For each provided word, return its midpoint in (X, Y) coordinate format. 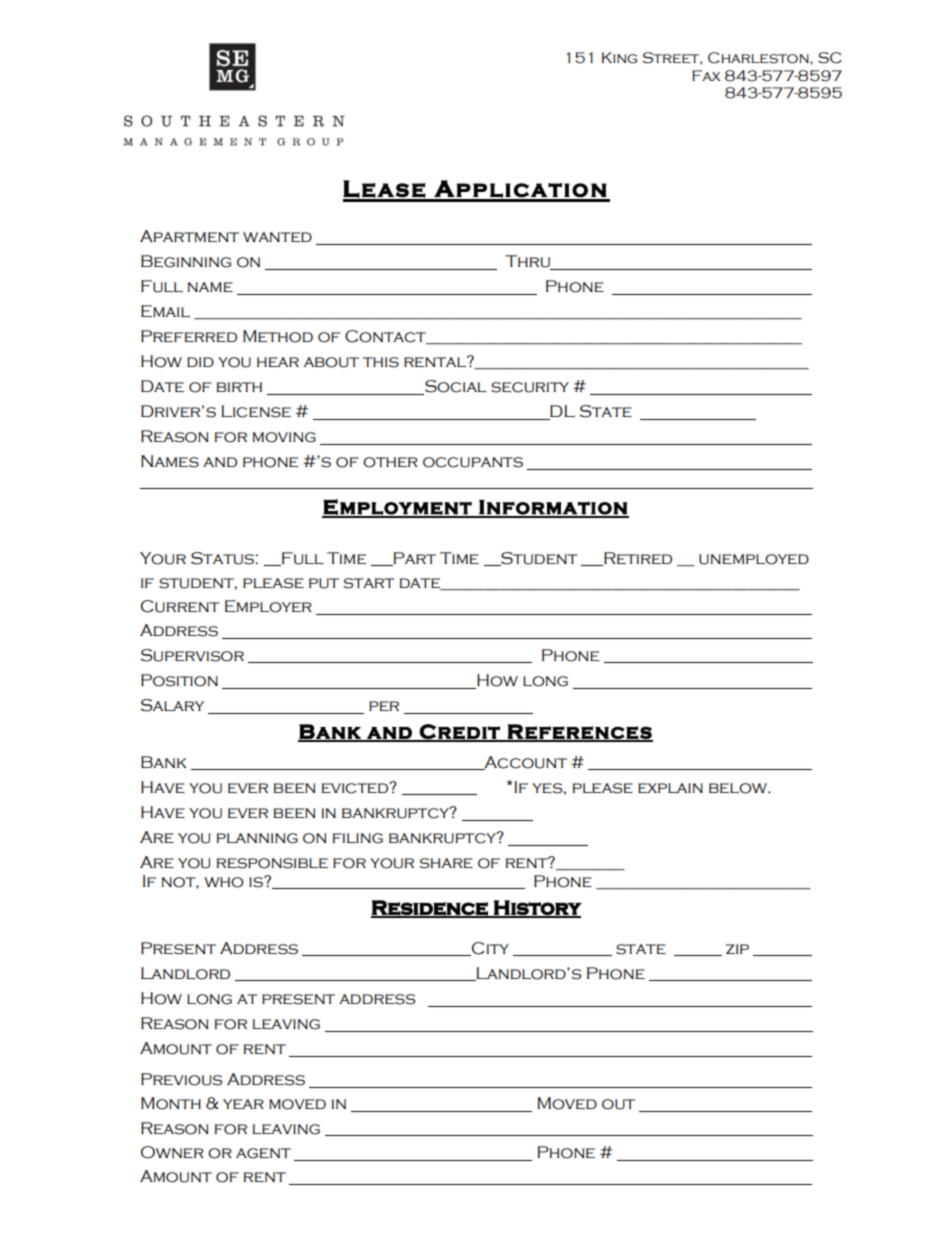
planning (257, 838)
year (243, 1104)
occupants (473, 462)
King (619, 58)
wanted (277, 237)
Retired (637, 559)
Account (524, 763)
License (256, 411)
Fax (706, 75)
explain (670, 788)
